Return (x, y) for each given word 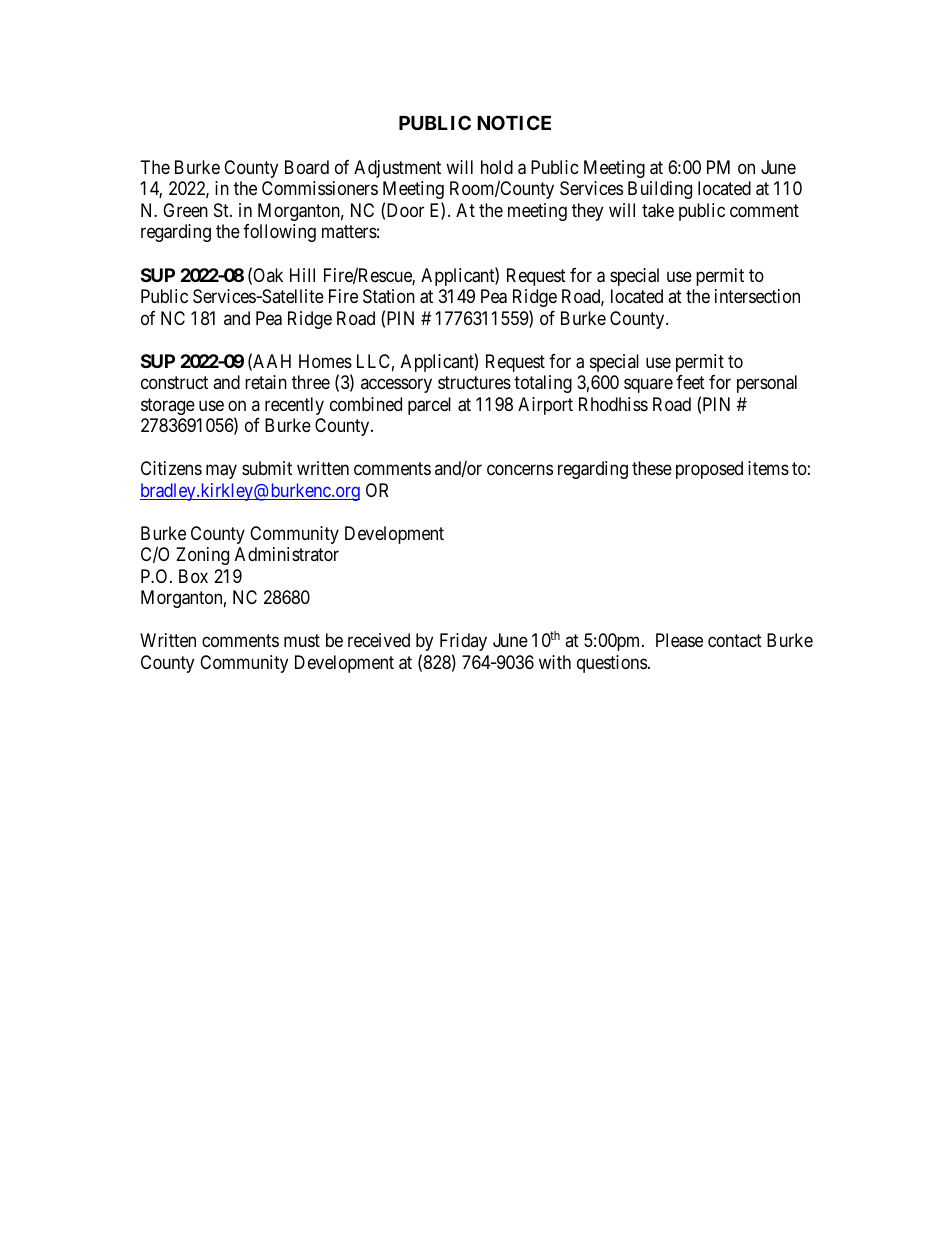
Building (660, 190)
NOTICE (514, 122)
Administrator (287, 554)
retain (266, 382)
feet (690, 382)
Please (679, 640)
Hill (302, 275)
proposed (709, 470)
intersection (757, 296)
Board (307, 167)
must (302, 640)
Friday (463, 642)
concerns (520, 470)
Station (389, 296)
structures (474, 383)
